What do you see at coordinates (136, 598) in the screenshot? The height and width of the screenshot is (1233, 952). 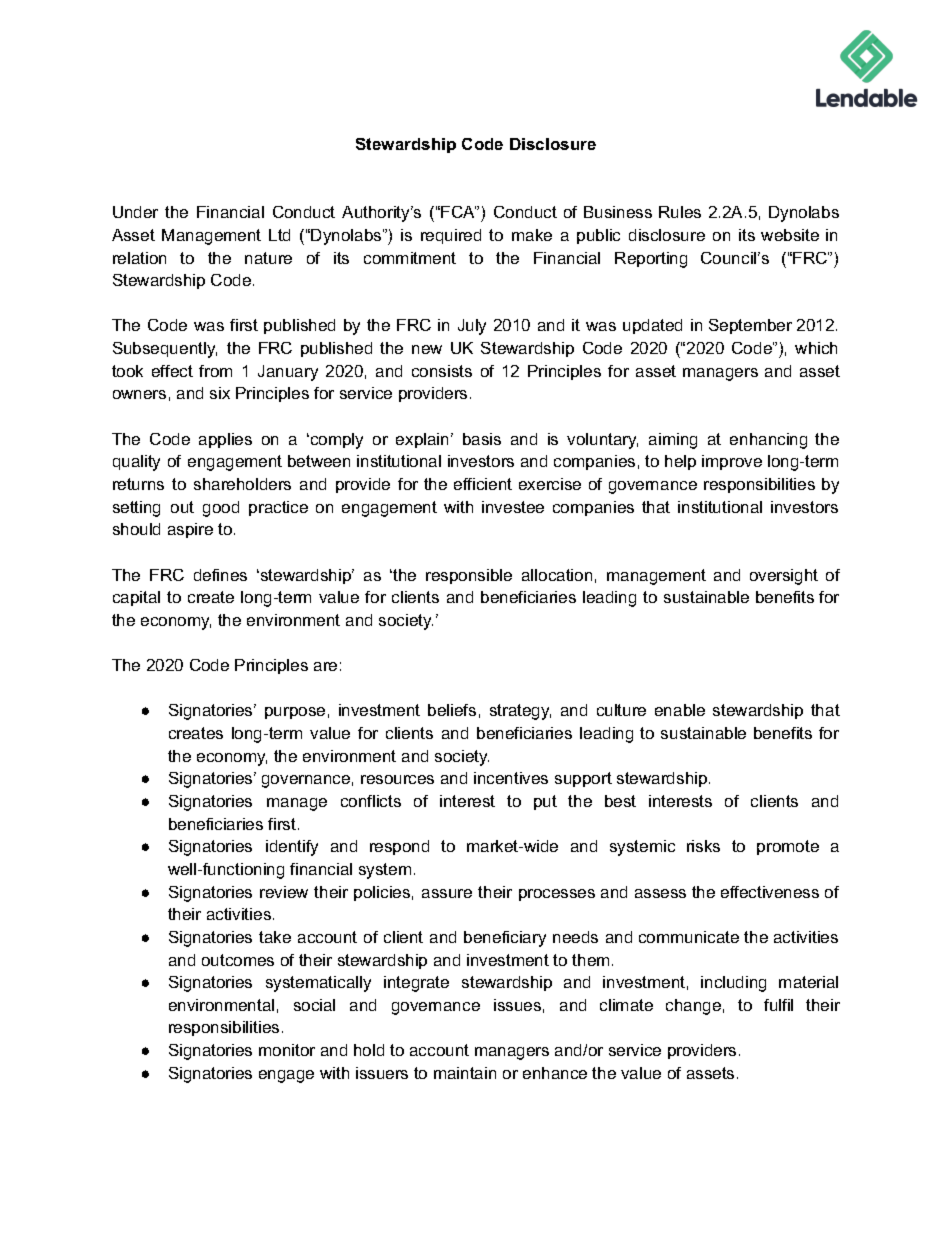 I see `capital` at bounding box center [136, 598].
